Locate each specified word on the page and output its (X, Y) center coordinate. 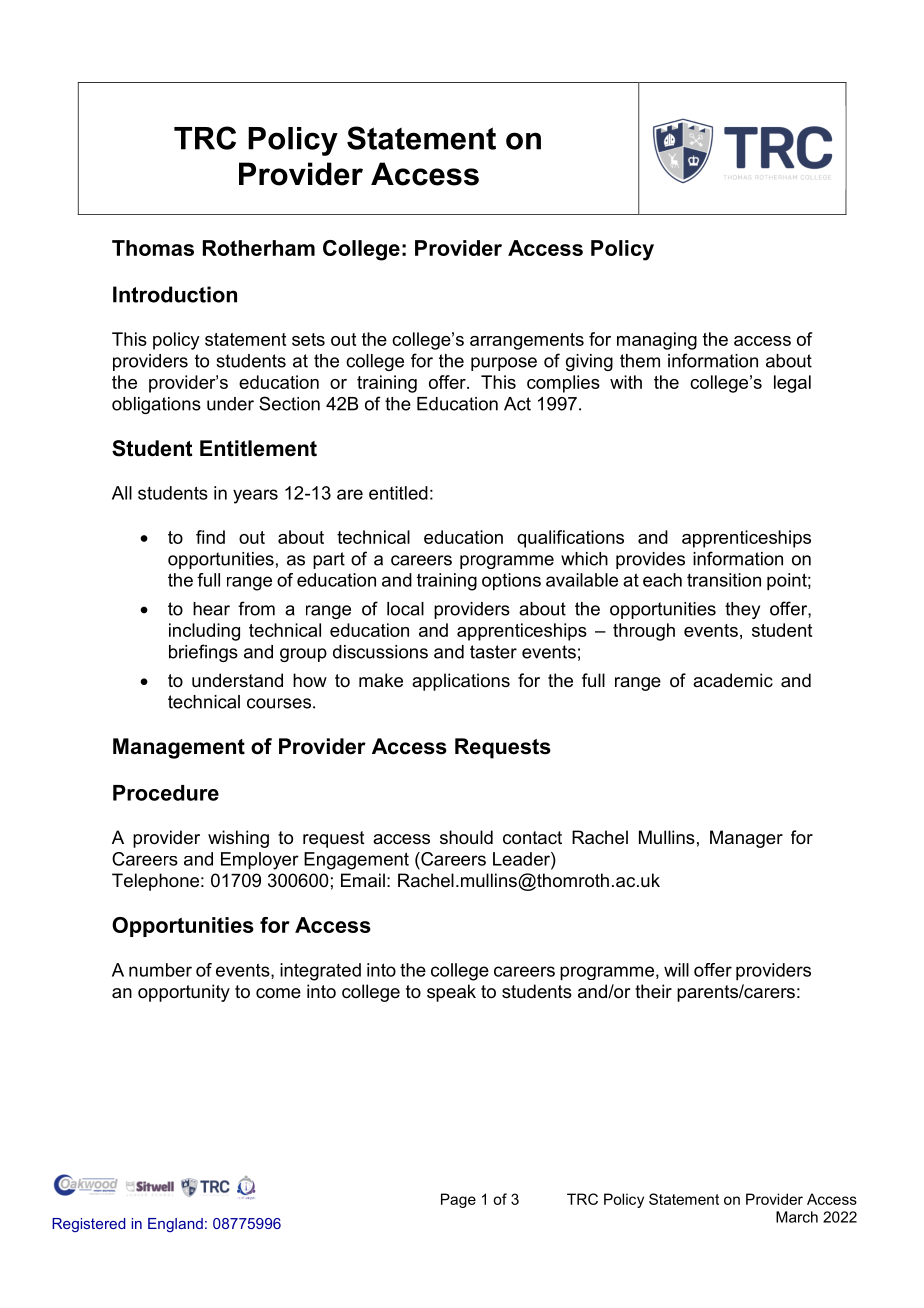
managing (657, 341)
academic (733, 680)
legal (792, 384)
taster (493, 652)
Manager (746, 839)
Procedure (166, 793)
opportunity (184, 993)
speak (451, 993)
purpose (504, 364)
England (175, 1225)
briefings (203, 653)
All (122, 493)
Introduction (175, 294)
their (653, 991)
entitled (398, 493)
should (466, 837)
